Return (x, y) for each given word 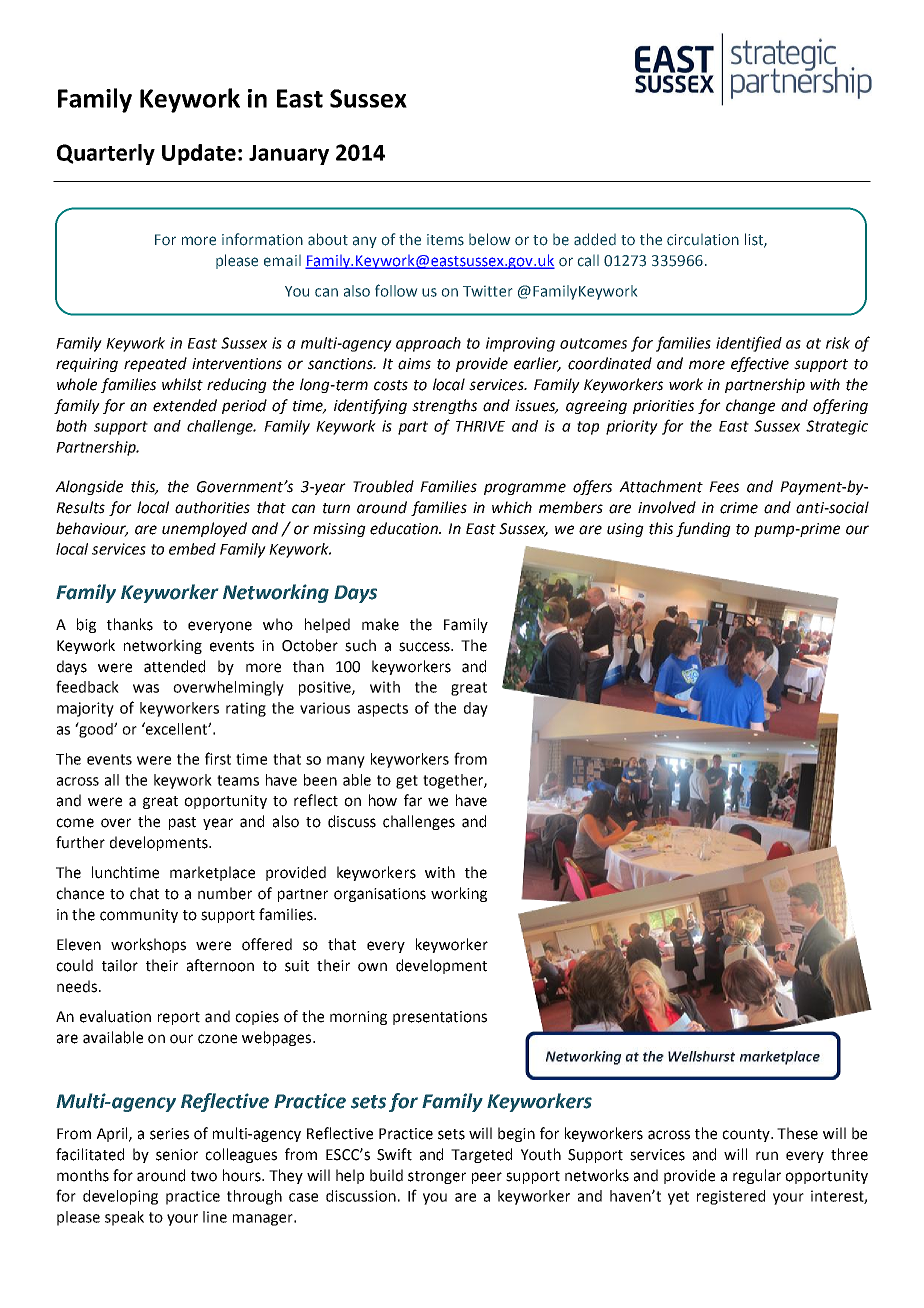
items (445, 240)
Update (199, 154)
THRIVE (480, 426)
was (146, 688)
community (139, 916)
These (797, 1133)
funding (703, 529)
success (426, 647)
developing (120, 1197)
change (750, 406)
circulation (703, 240)
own (372, 967)
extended (185, 405)
